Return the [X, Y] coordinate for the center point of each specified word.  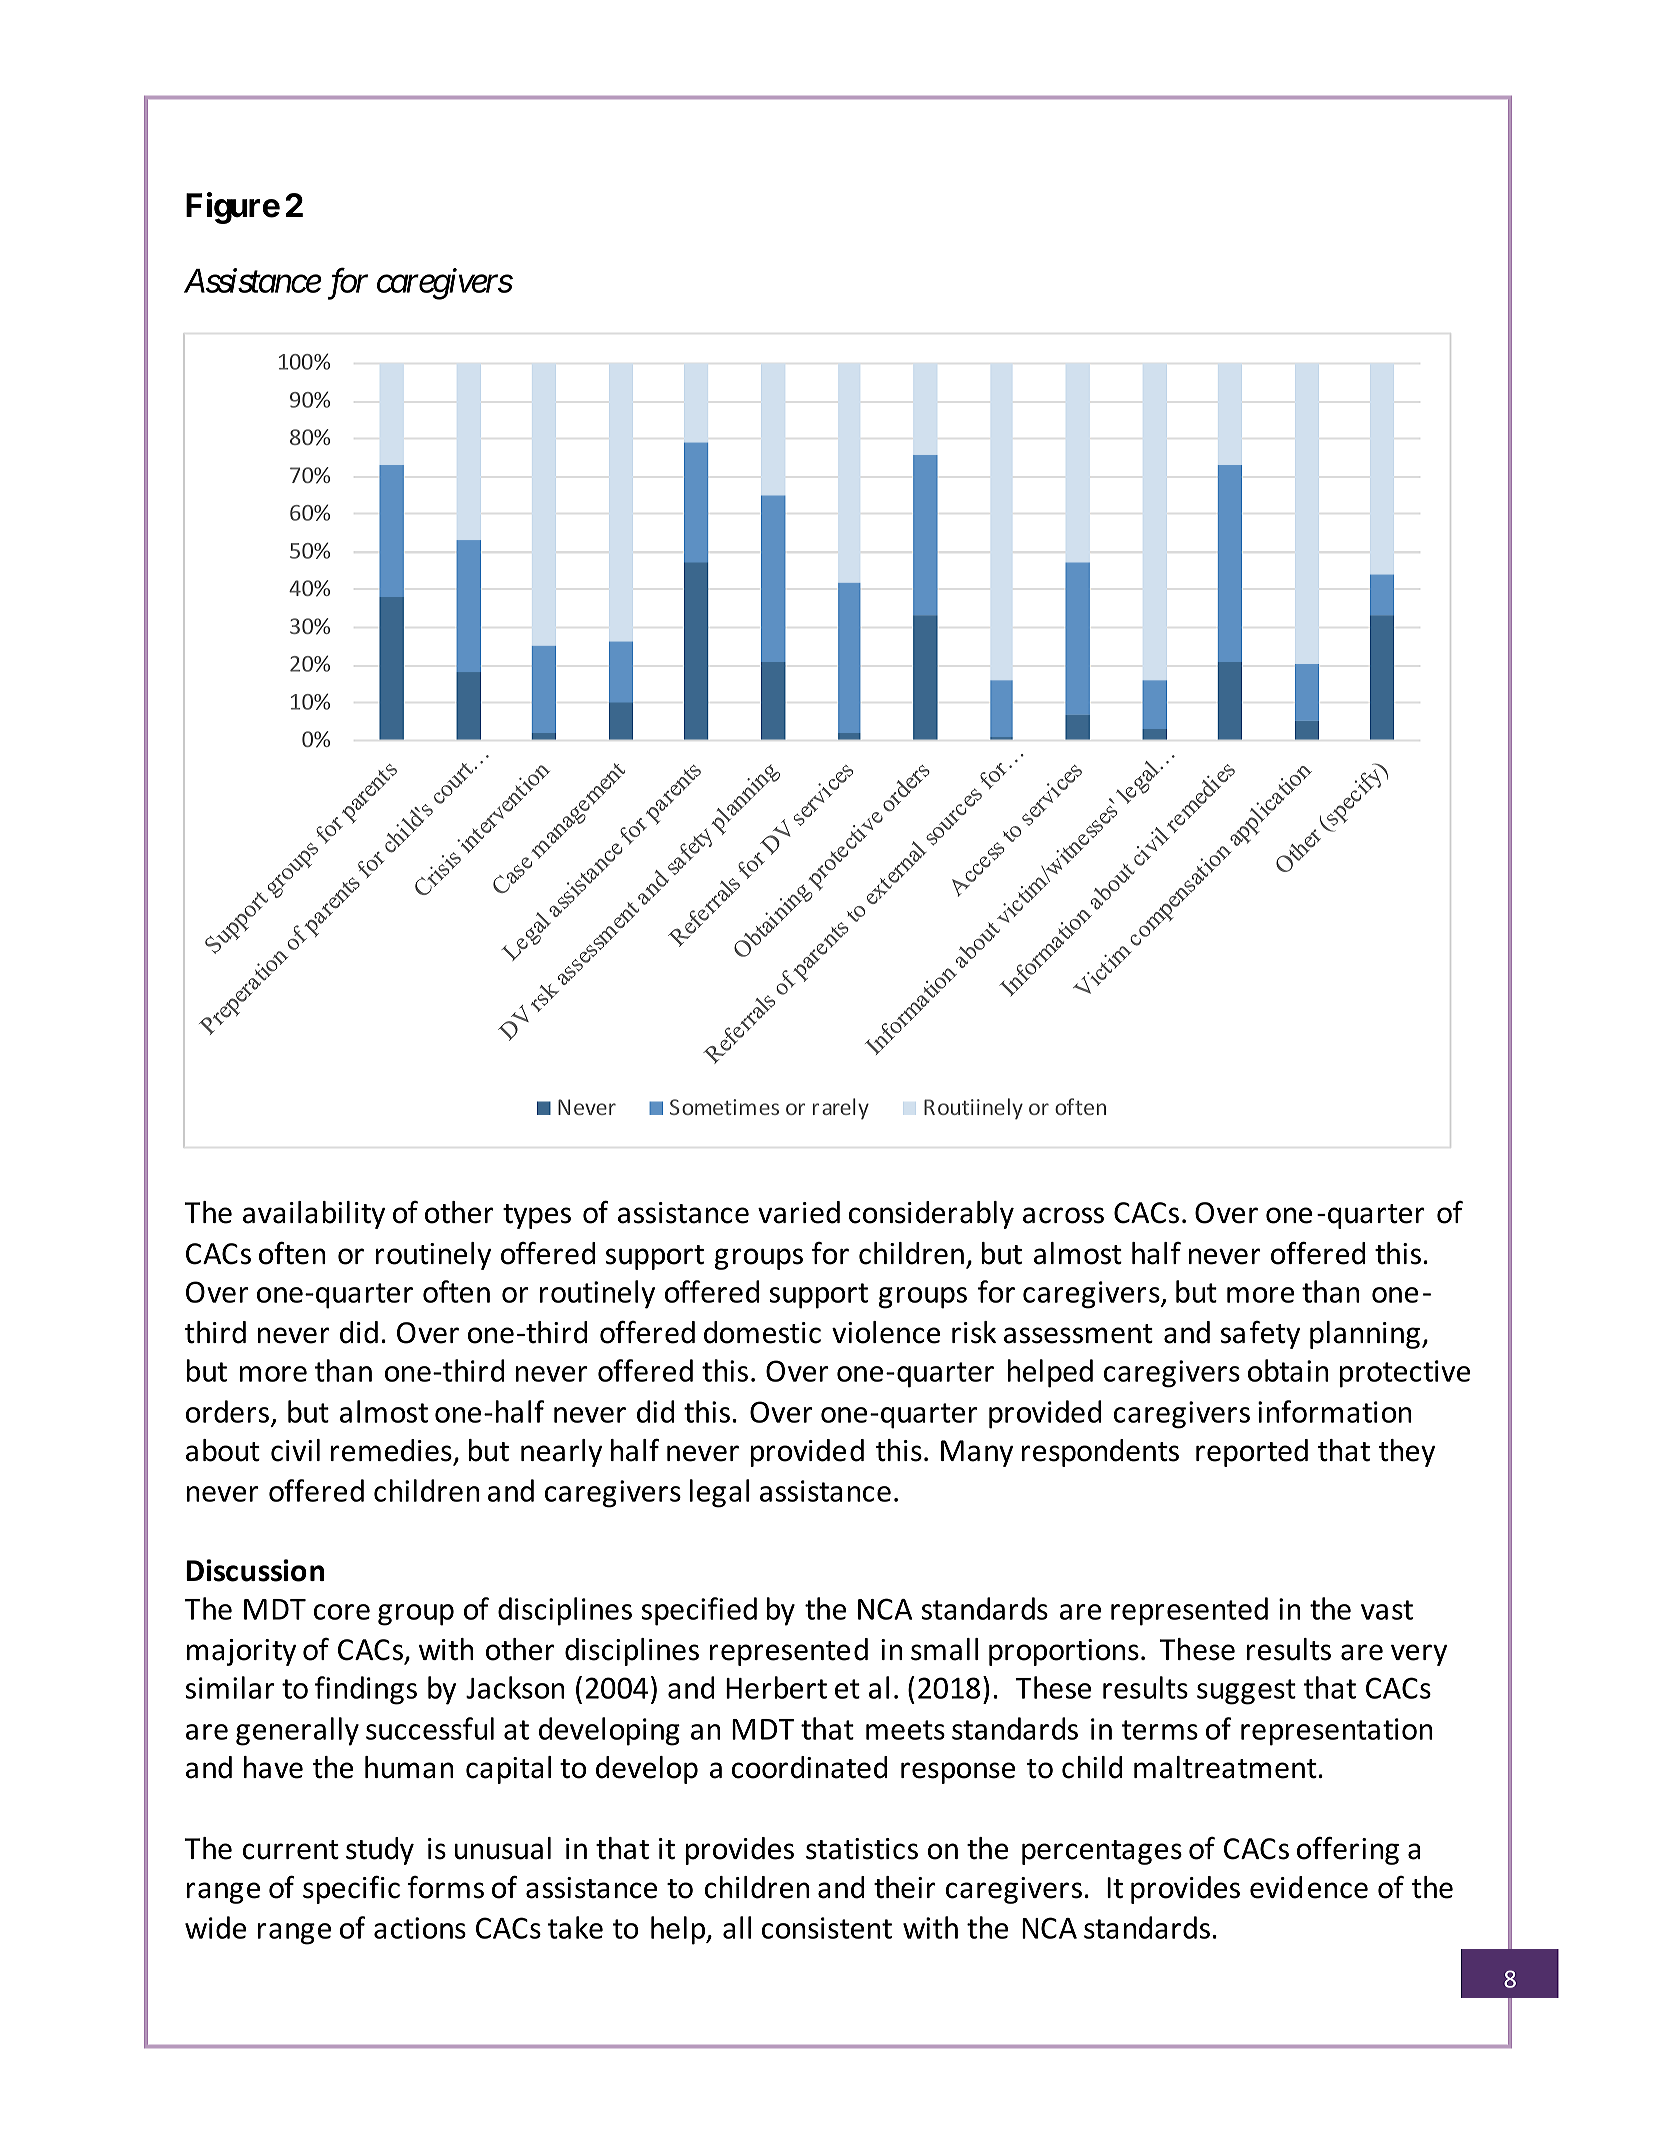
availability [314, 1215]
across [1063, 1215]
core [342, 1612]
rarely [841, 1109]
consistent [827, 1928]
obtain [1288, 1370]
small [944, 1649]
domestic [762, 1332]
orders [229, 1412]
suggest [1246, 1692]
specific [351, 1890]
